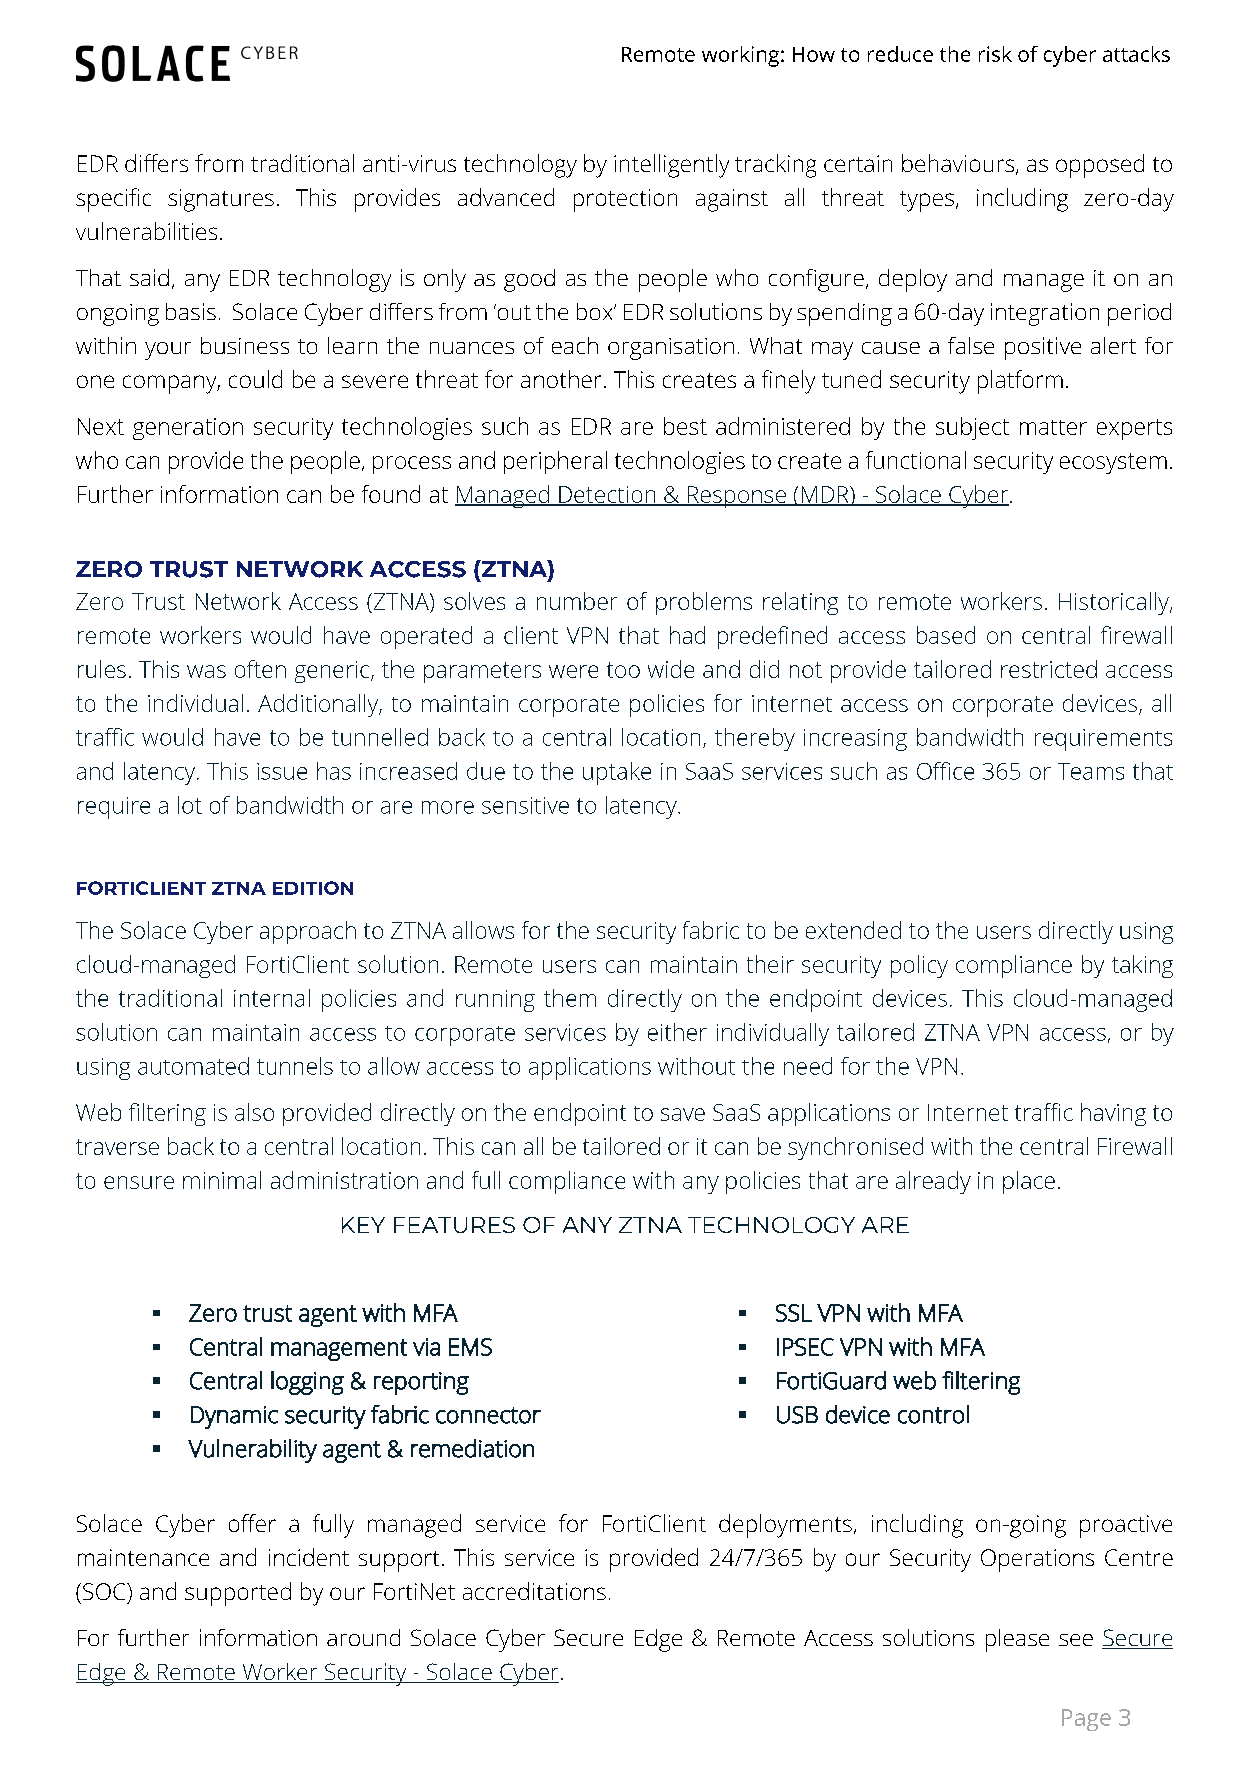 The width and height of the screenshot is (1249, 1767). What do you see at coordinates (683, 1114) in the screenshot?
I see `save` at bounding box center [683, 1114].
